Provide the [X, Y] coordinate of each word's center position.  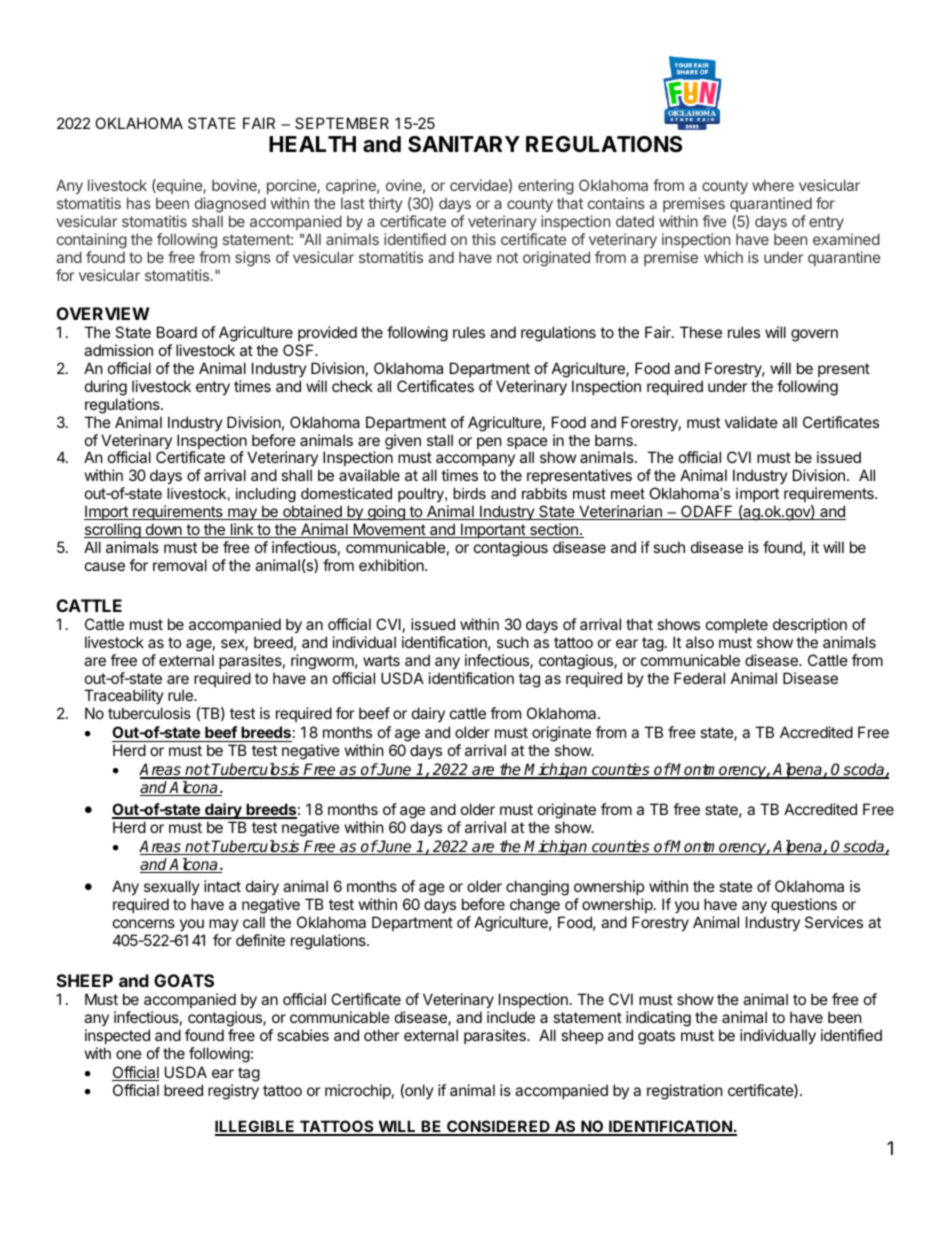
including [266, 495]
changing [537, 888]
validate [751, 422]
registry [233, 1092]
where [773, 185]
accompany [475, 462]
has [139, 203]
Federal [699, 678]
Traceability [124, 698]
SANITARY [464, 144]
